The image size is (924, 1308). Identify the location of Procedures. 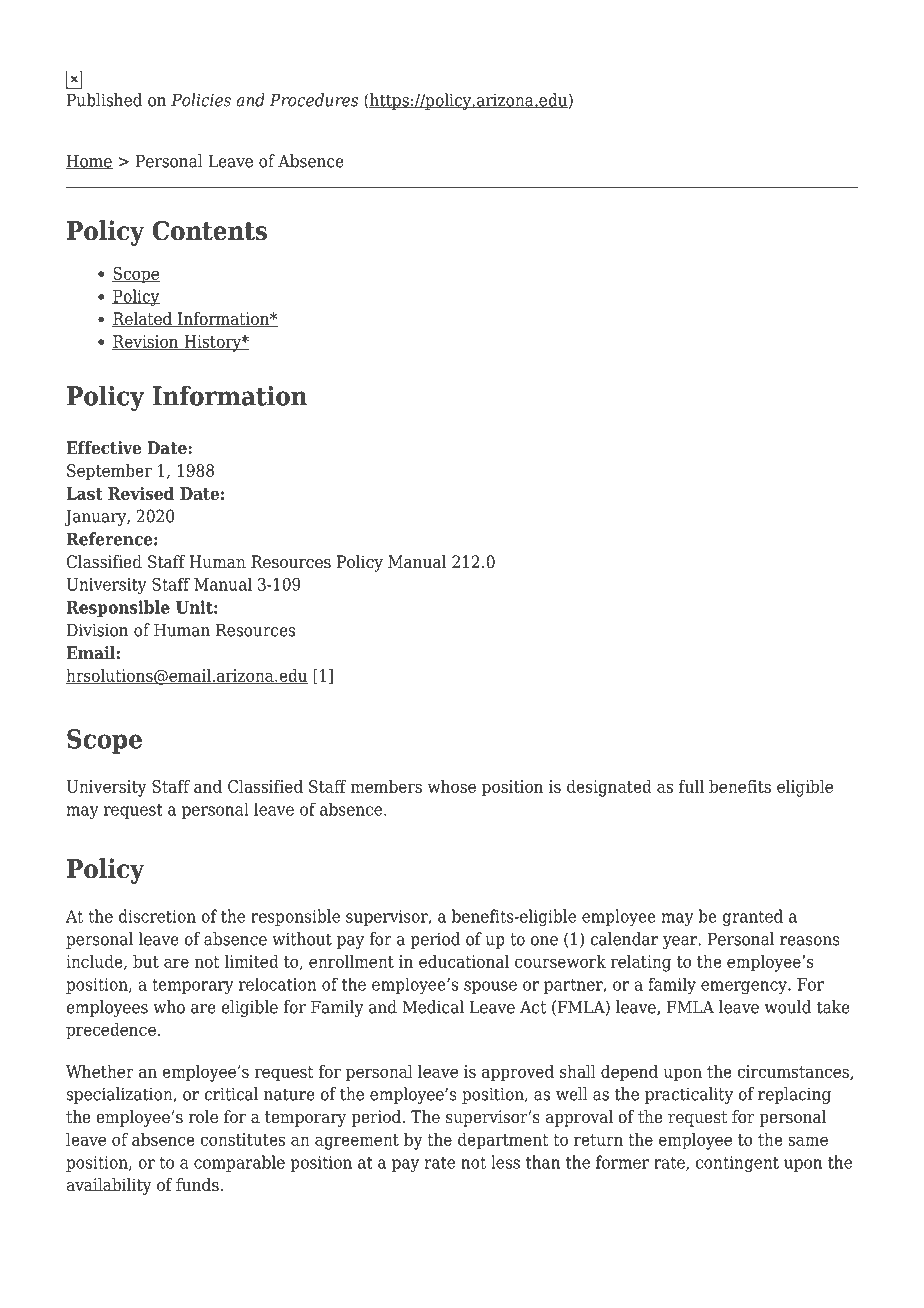
(314, 100).
